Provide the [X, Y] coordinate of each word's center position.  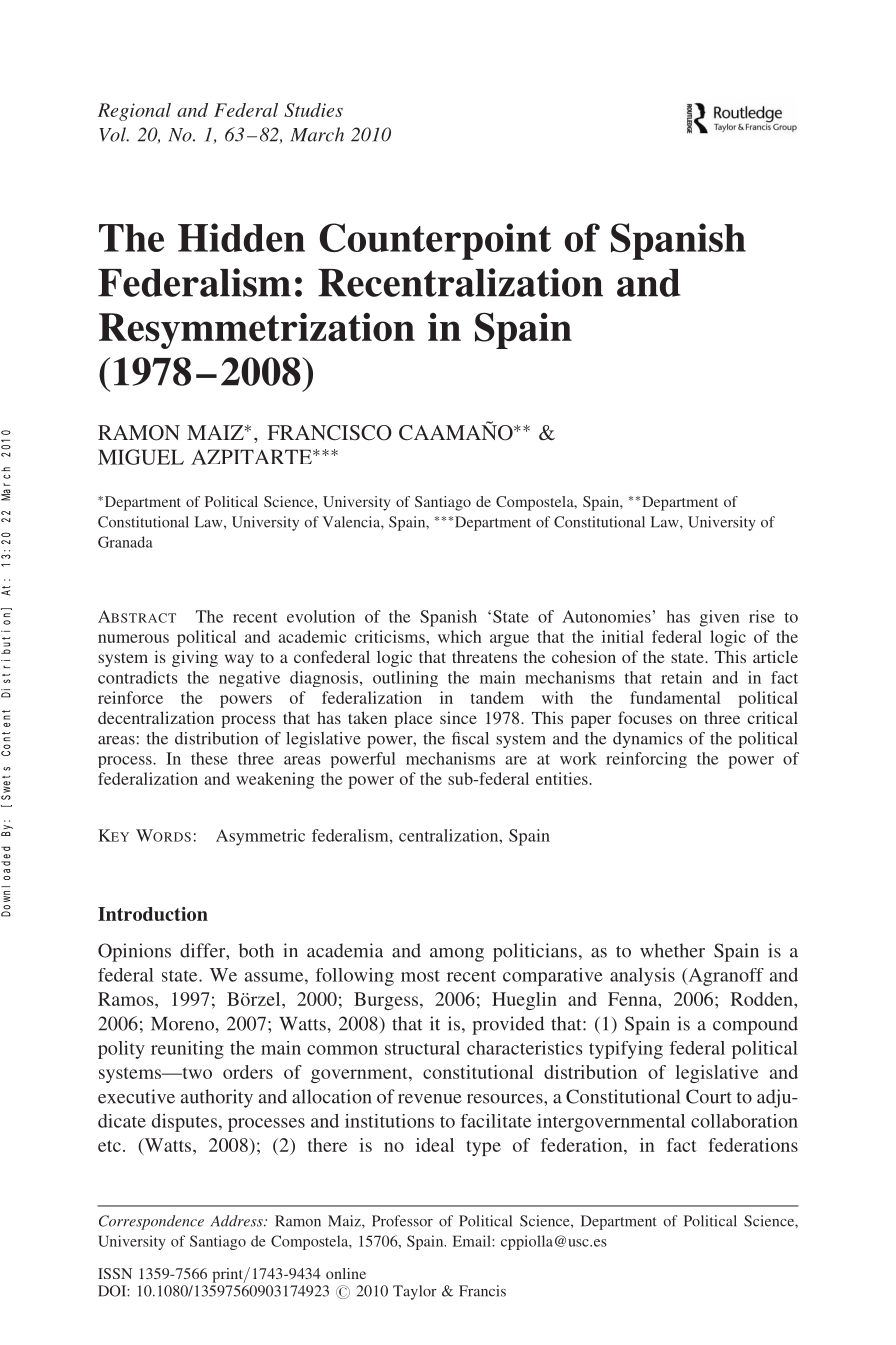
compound [755, 1025]
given [720, 618]
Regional [134, 112]
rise [762, 616]
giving [195, 658]
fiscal [470, 738]
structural [422, 1048]
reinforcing [646, 760]
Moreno [183, 1024]
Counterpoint [435, 241]
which [460, 636]
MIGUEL [141, 457]
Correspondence [151, 1222]
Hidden [241, 237]
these [209, 758]
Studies [313, 110]
